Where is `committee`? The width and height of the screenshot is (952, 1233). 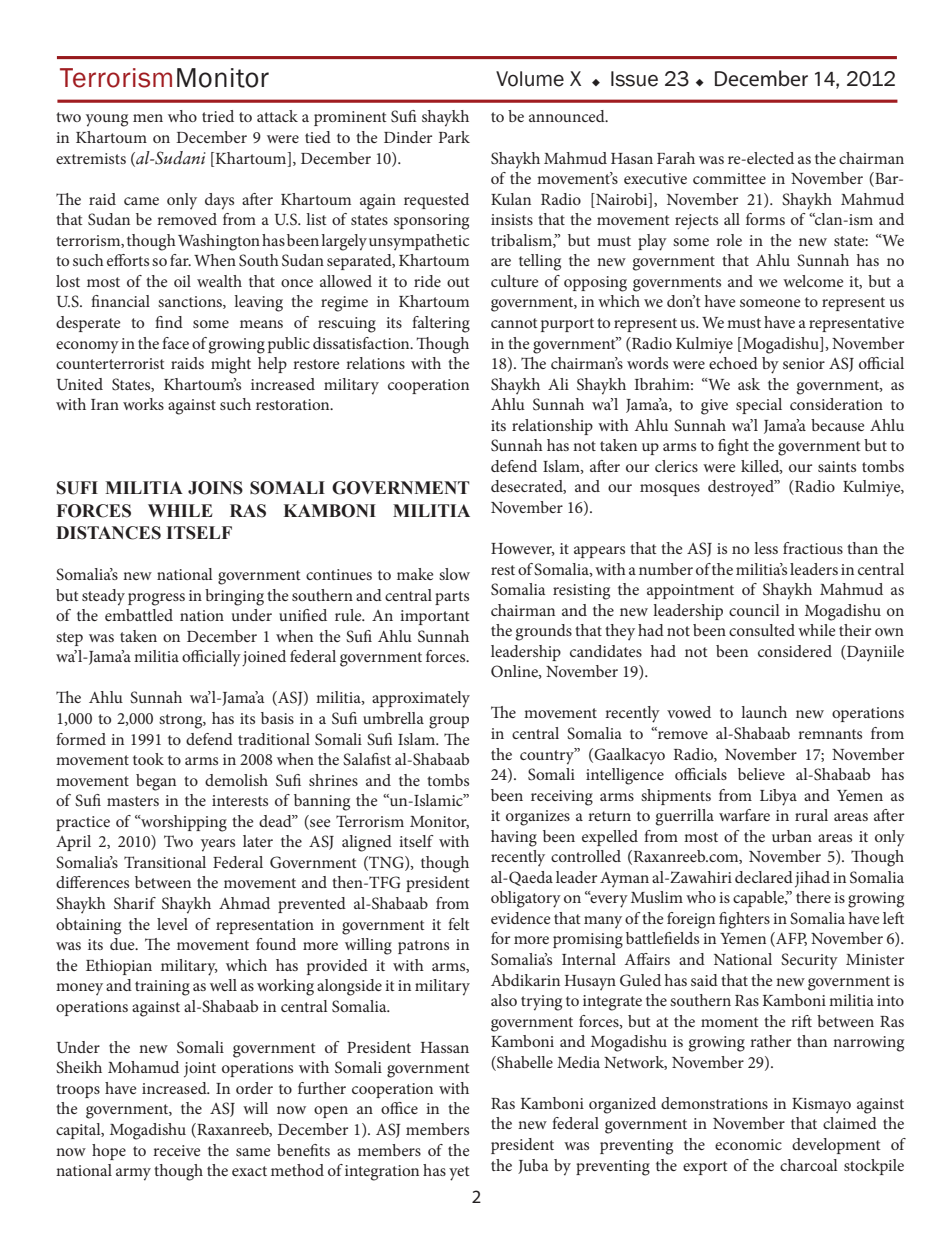 committee is located at coordinates (729, 178).
